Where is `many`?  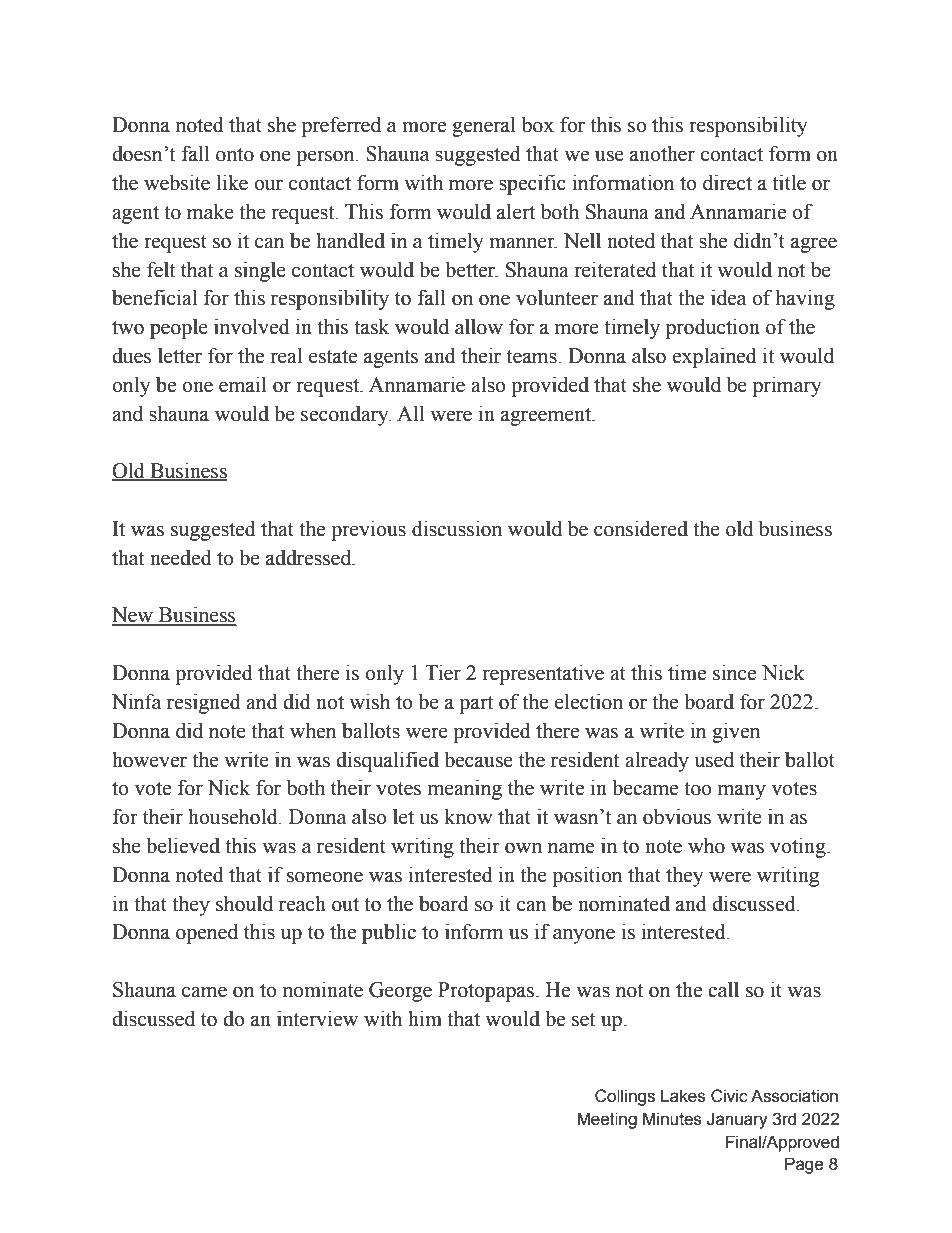 many is located at coordinates (742, 792).
